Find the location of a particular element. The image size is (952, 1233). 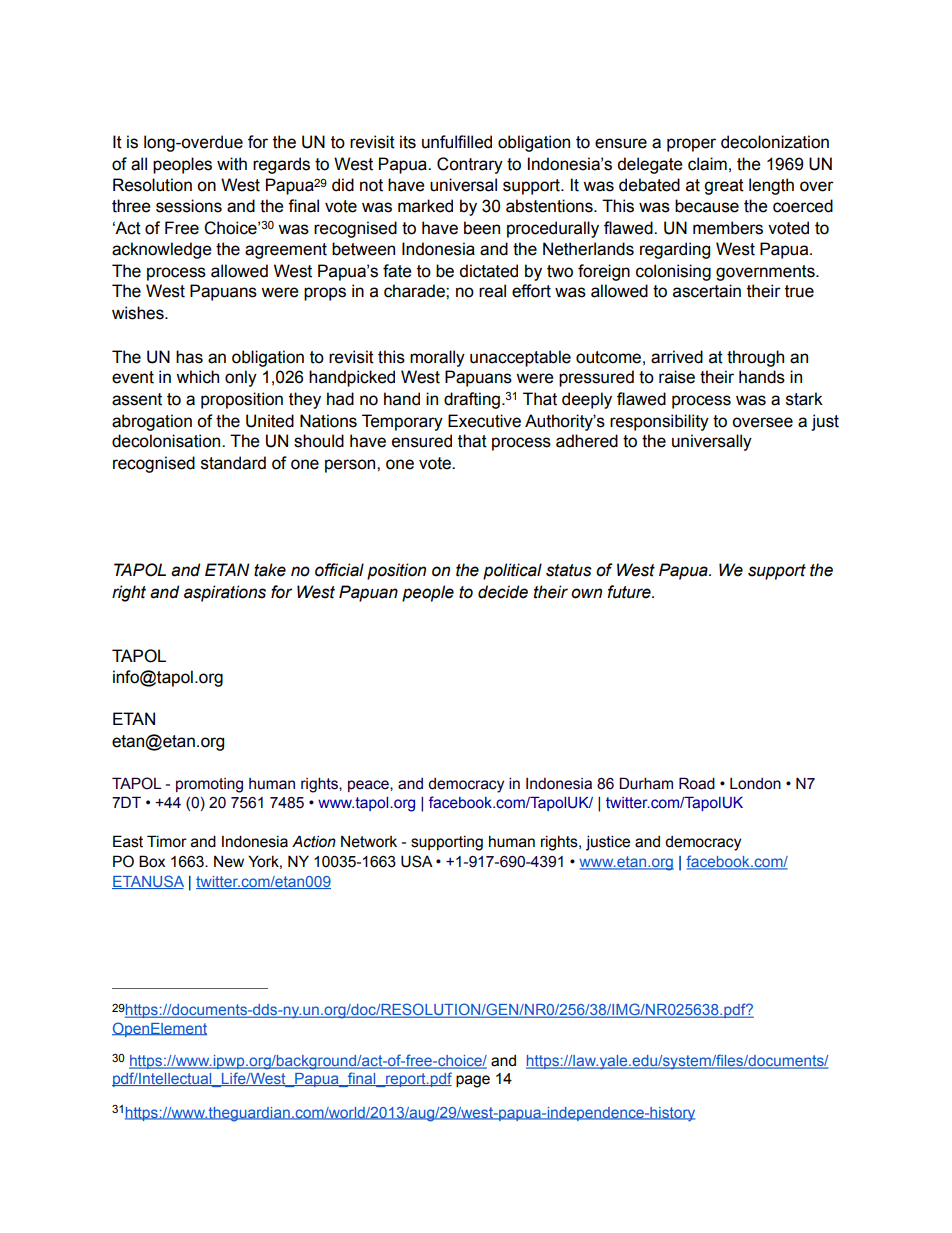

peace is located at coordinates (369, 786).
